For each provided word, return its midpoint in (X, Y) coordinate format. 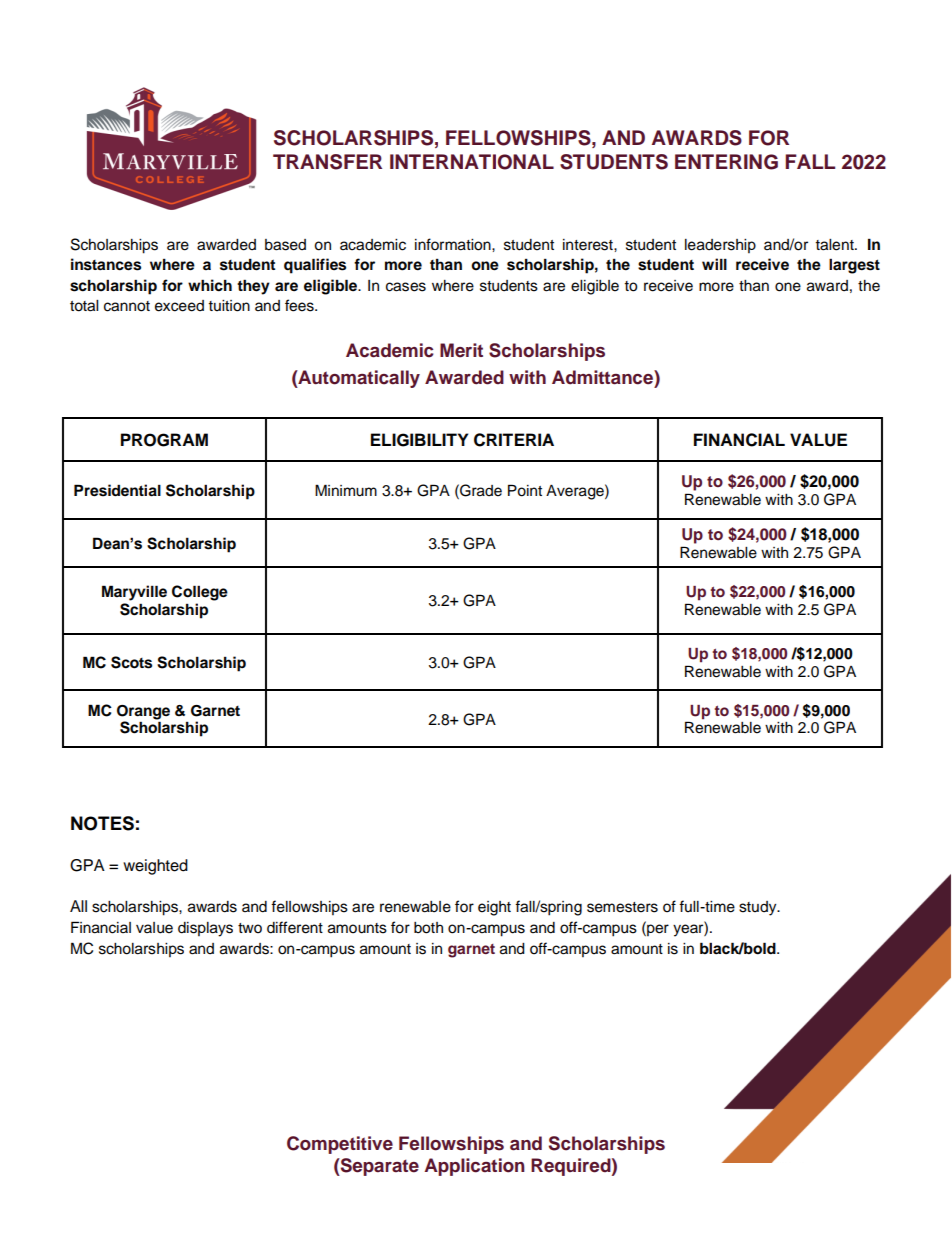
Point (525, 490)
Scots (131, 662)
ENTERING (726, 162)
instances (106, 264)
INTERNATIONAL (472, 162)
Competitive (340, 1145)
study (759, 908)
